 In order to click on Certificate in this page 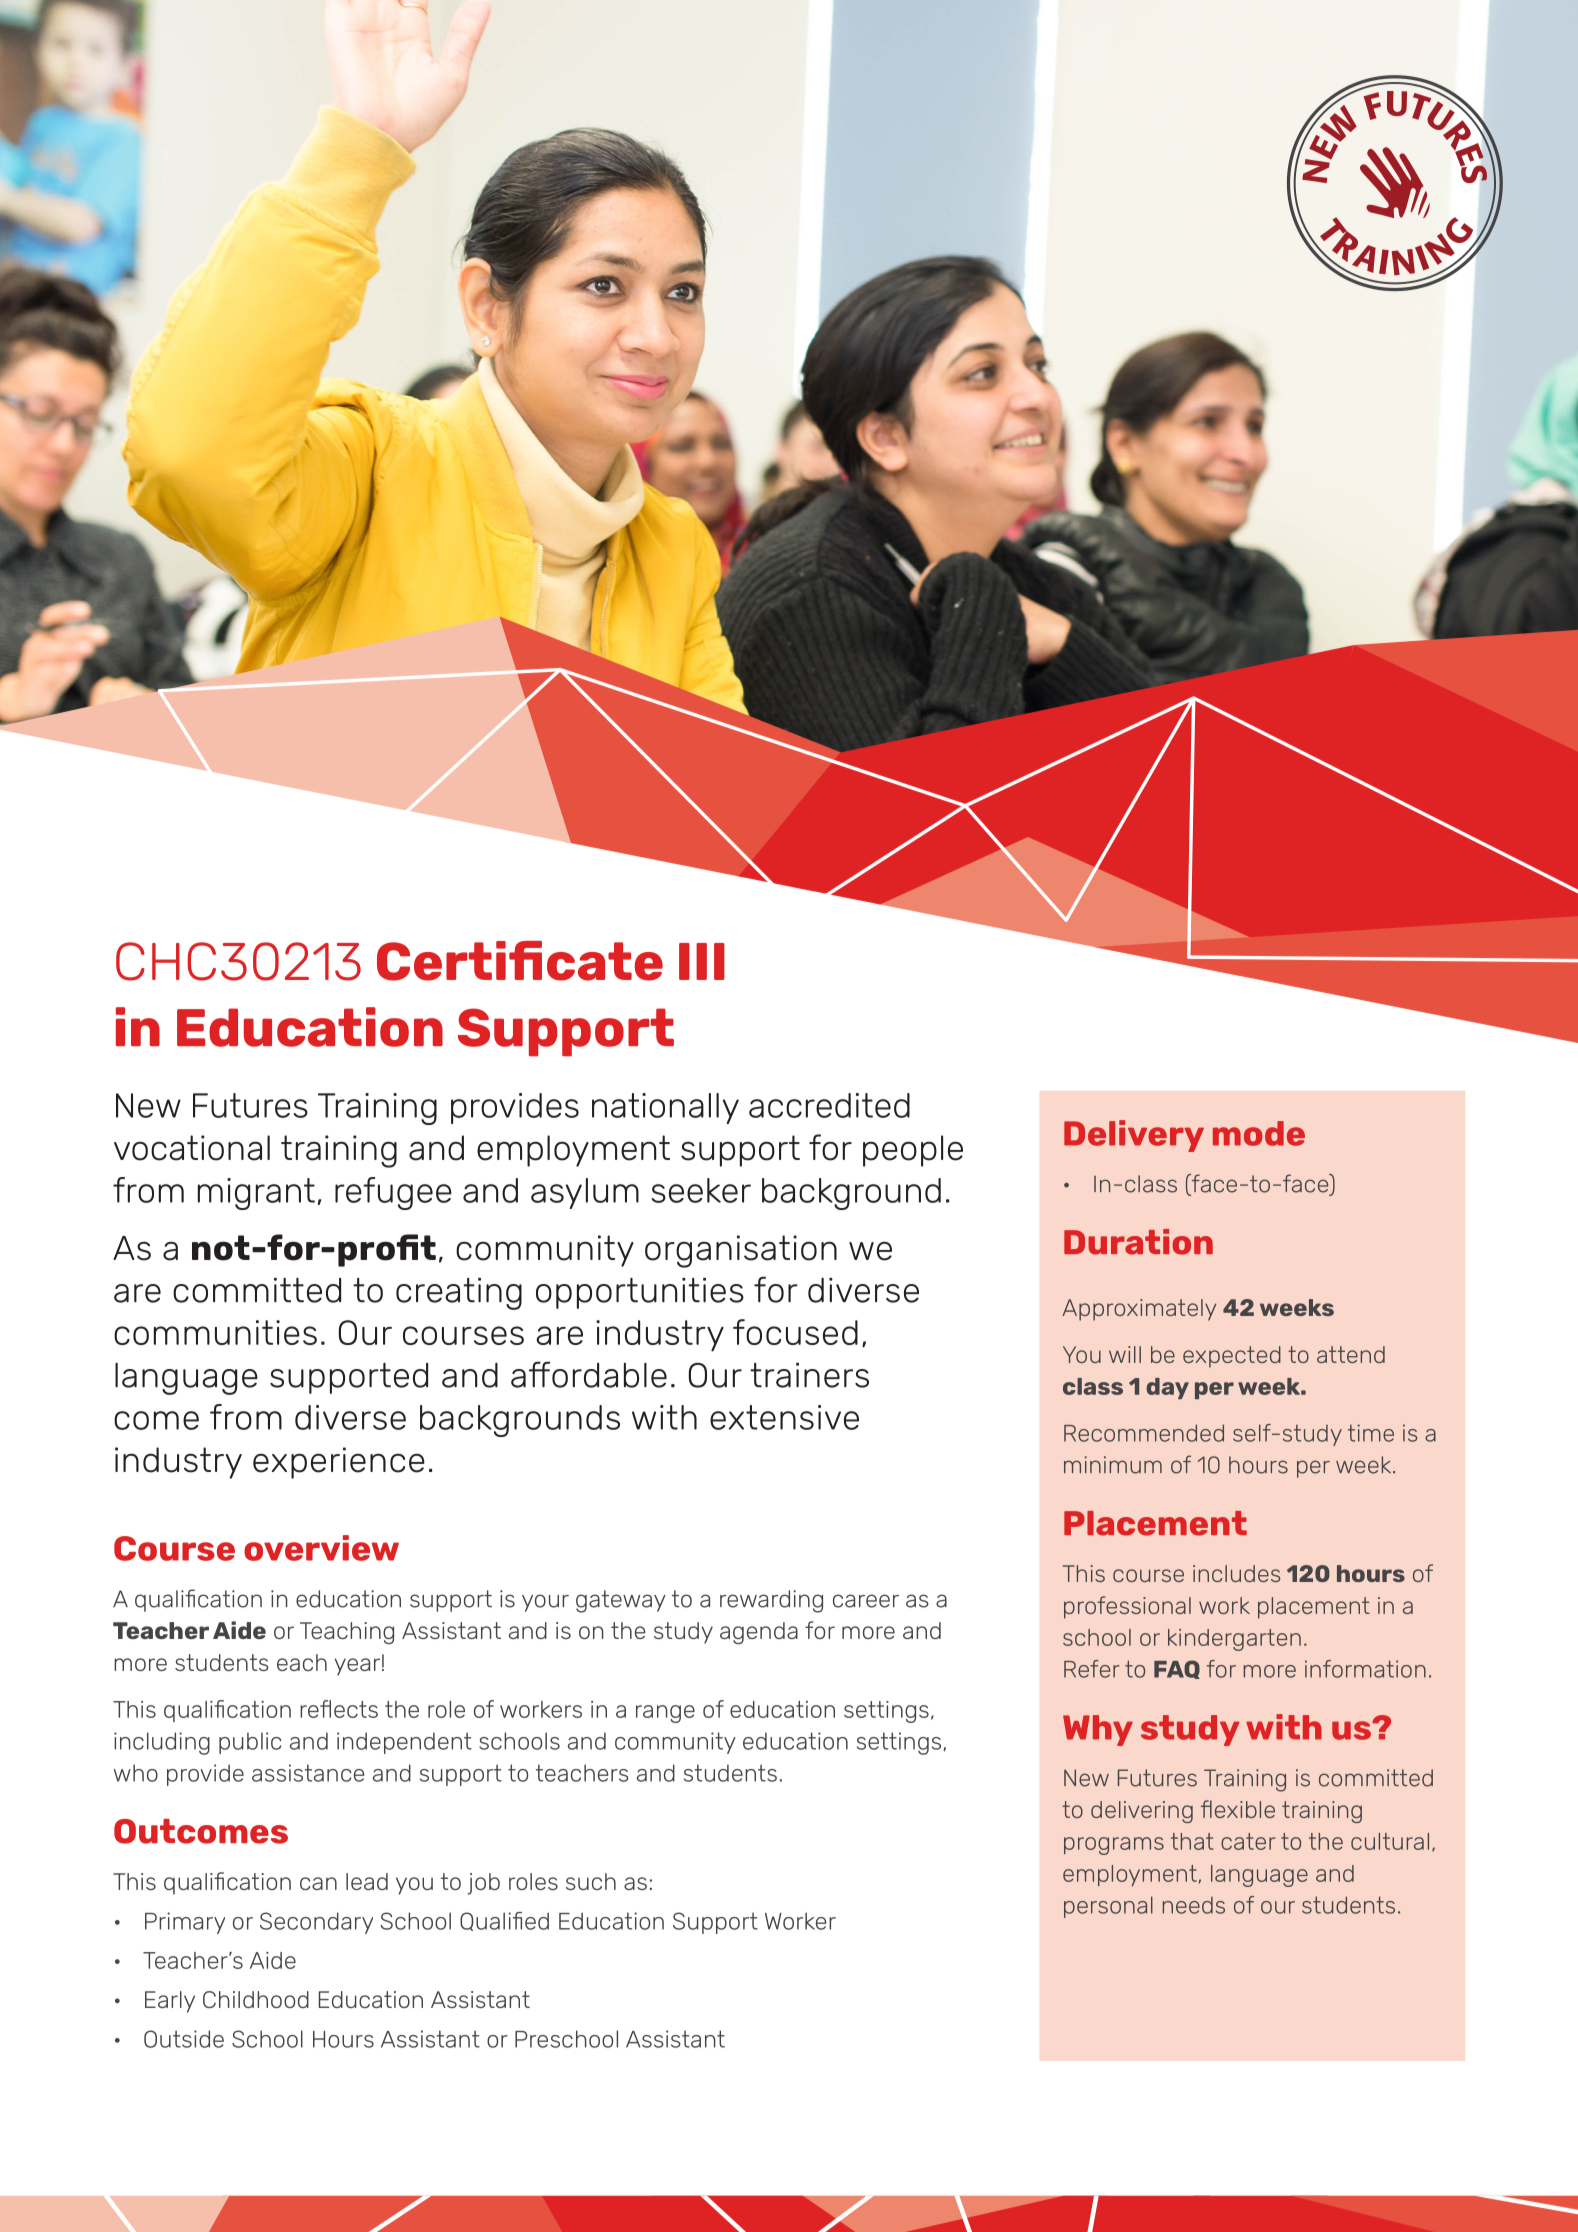, I will do `click(520, 961)`.
